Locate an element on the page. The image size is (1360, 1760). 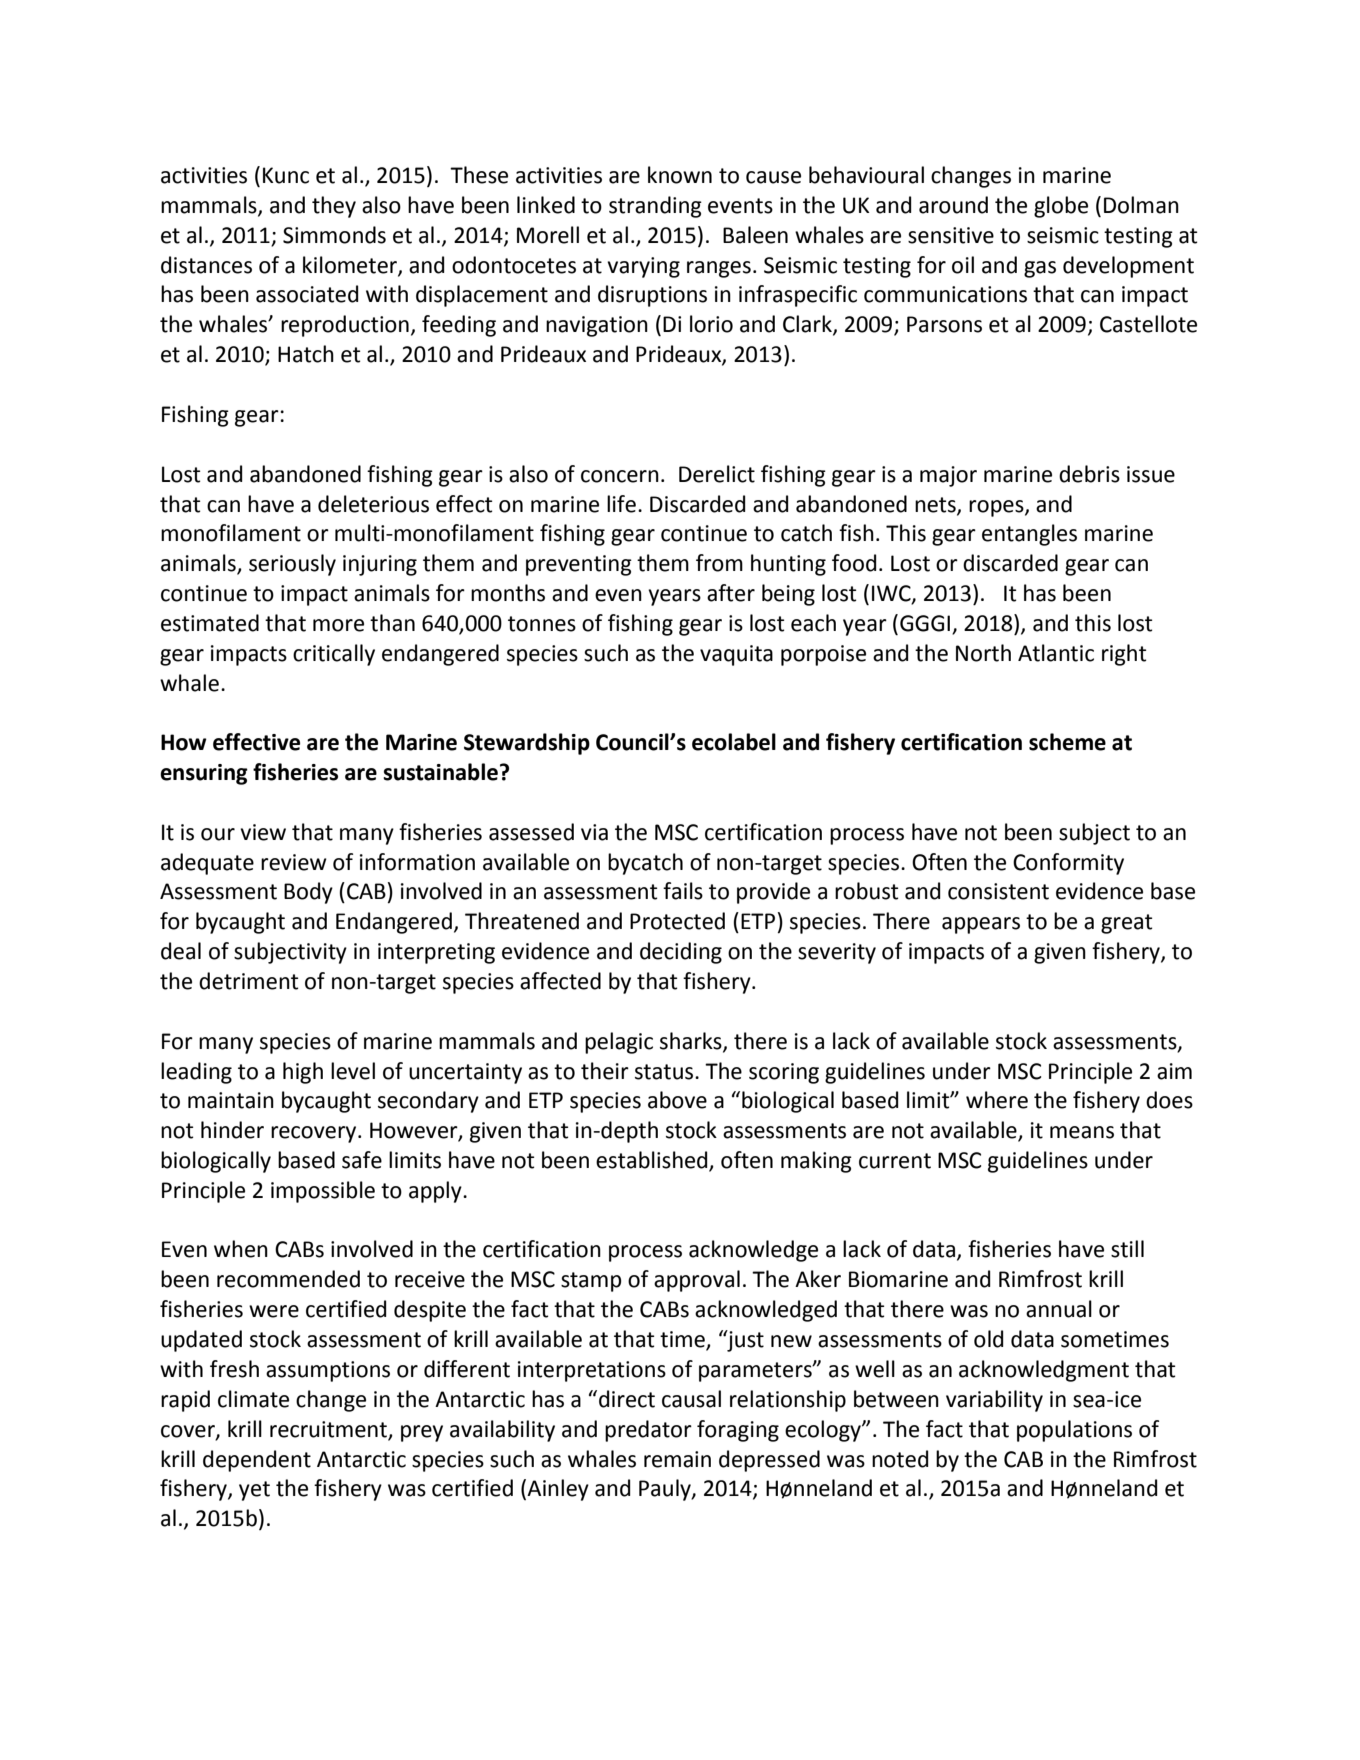
still is located at coordinates (1127, 1249).
